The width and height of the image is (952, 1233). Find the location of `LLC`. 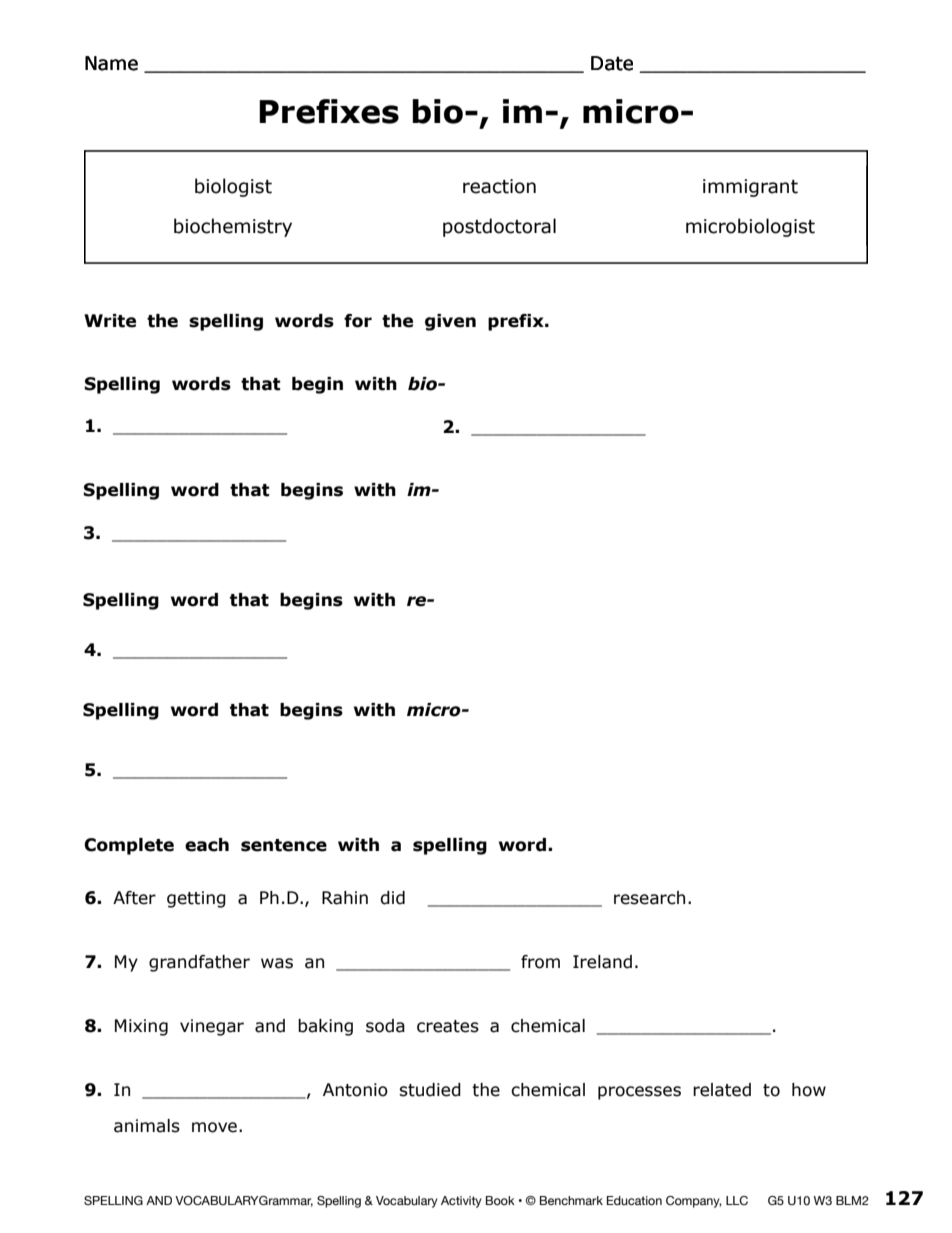

LLC is located at coordinates (737, 1200).
